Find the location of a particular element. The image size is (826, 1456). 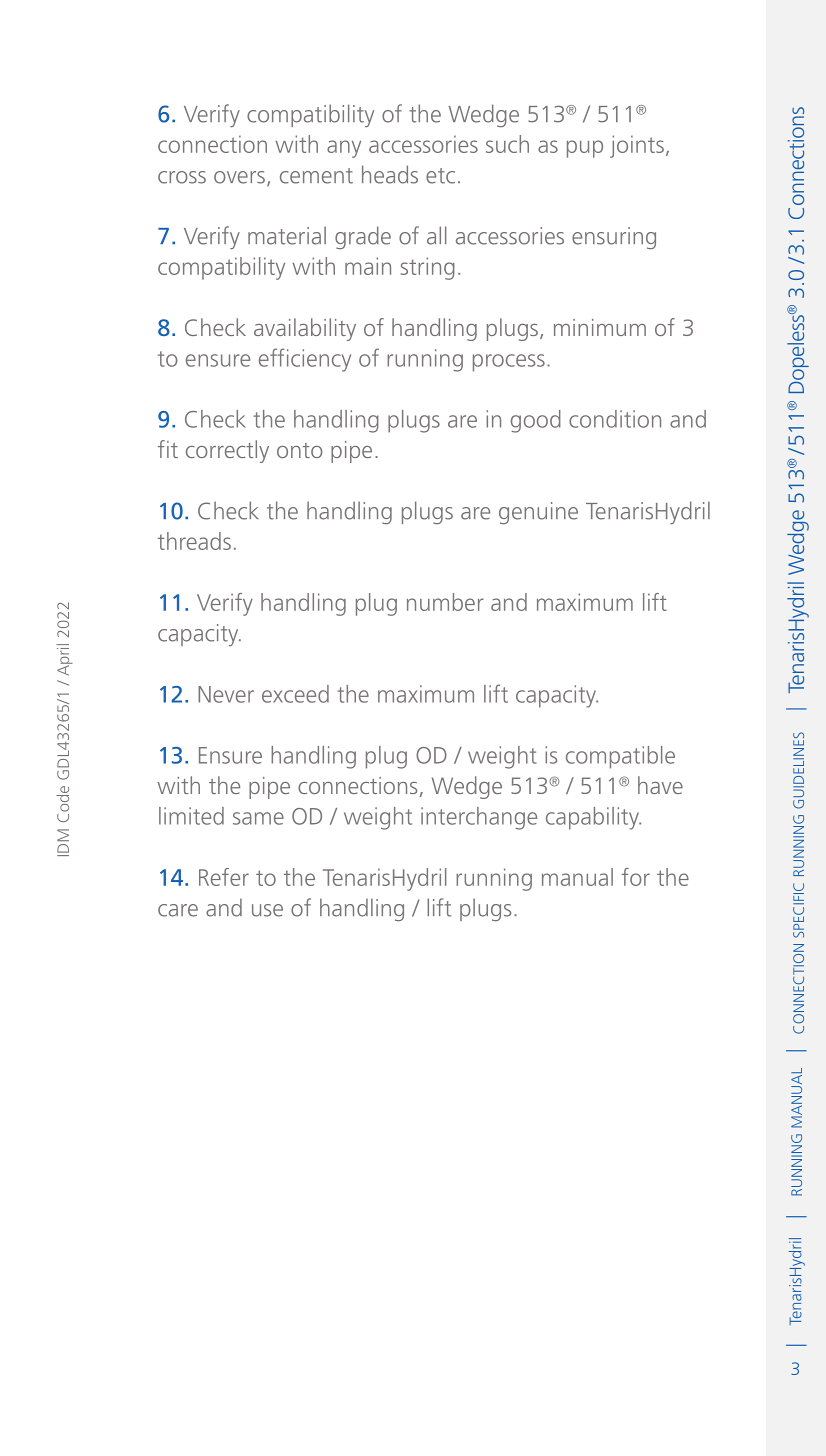

heads is located at coordinates (390, 174).
